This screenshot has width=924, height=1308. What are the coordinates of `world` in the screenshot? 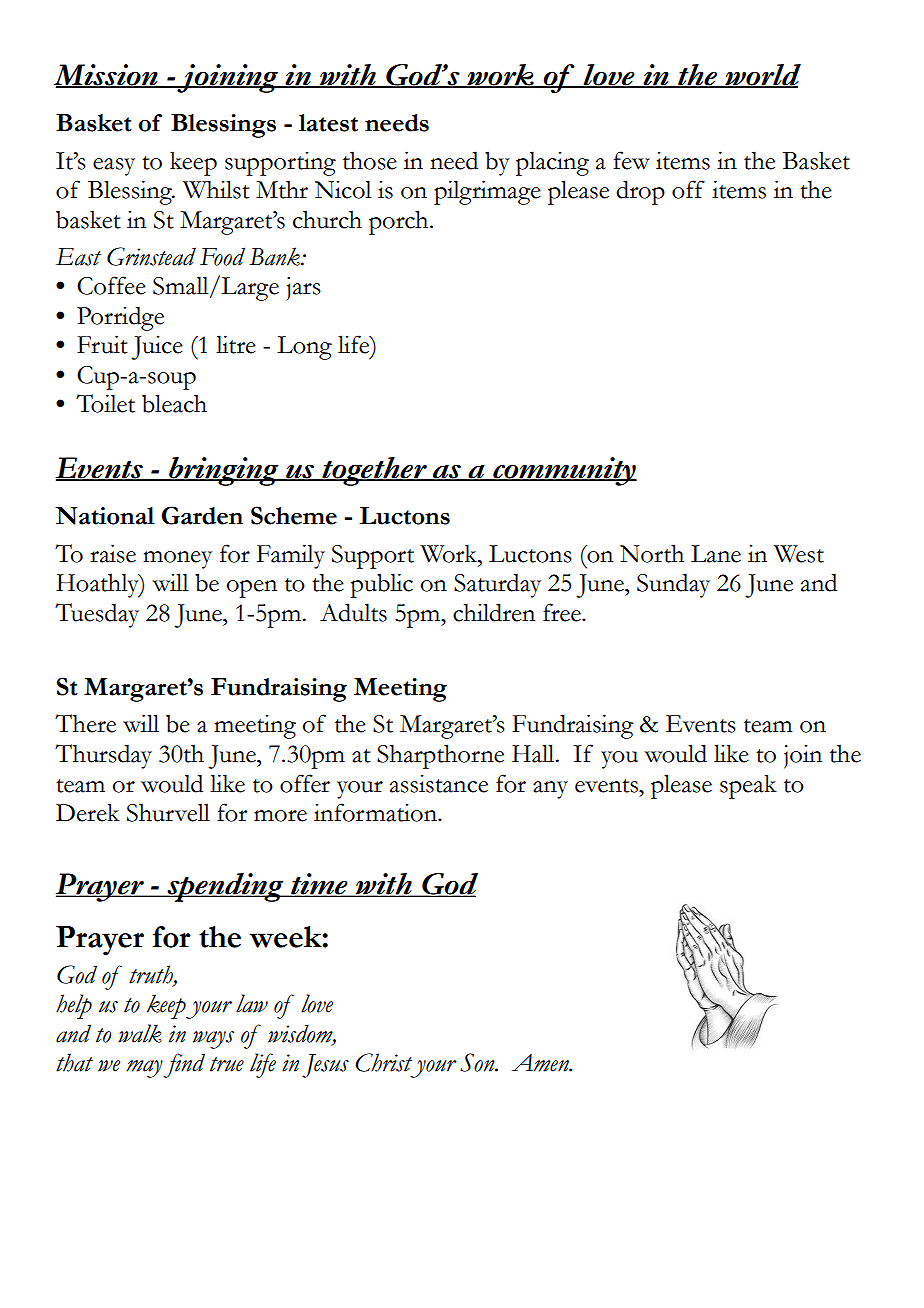 It's located at (762, 76).
